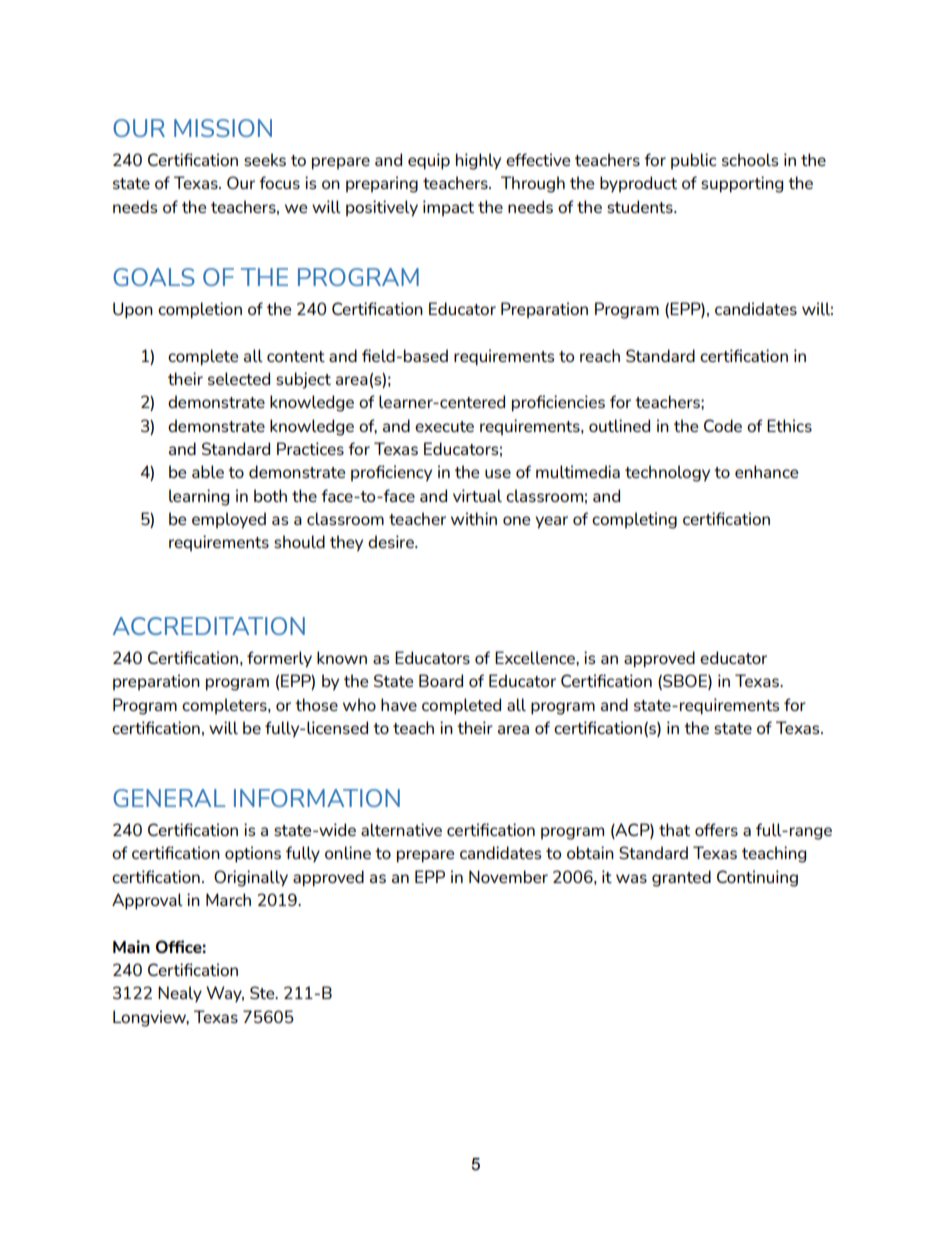  What do you see at coordinates (634, 520) in the screenshot?
I see `completing` at bounding box center [634, 520].
